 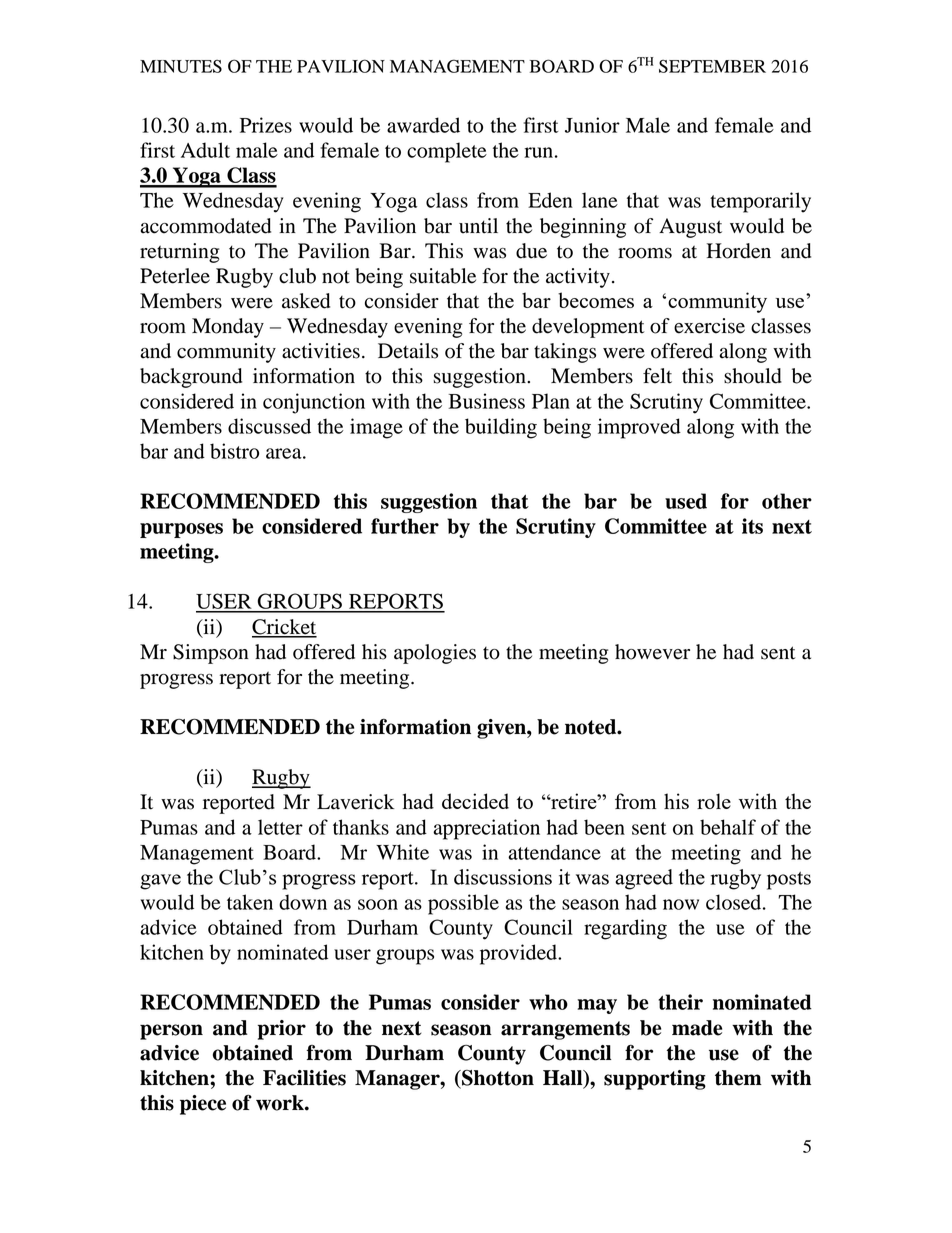 I want to click on Hall, so click(x=564, y=1079).
